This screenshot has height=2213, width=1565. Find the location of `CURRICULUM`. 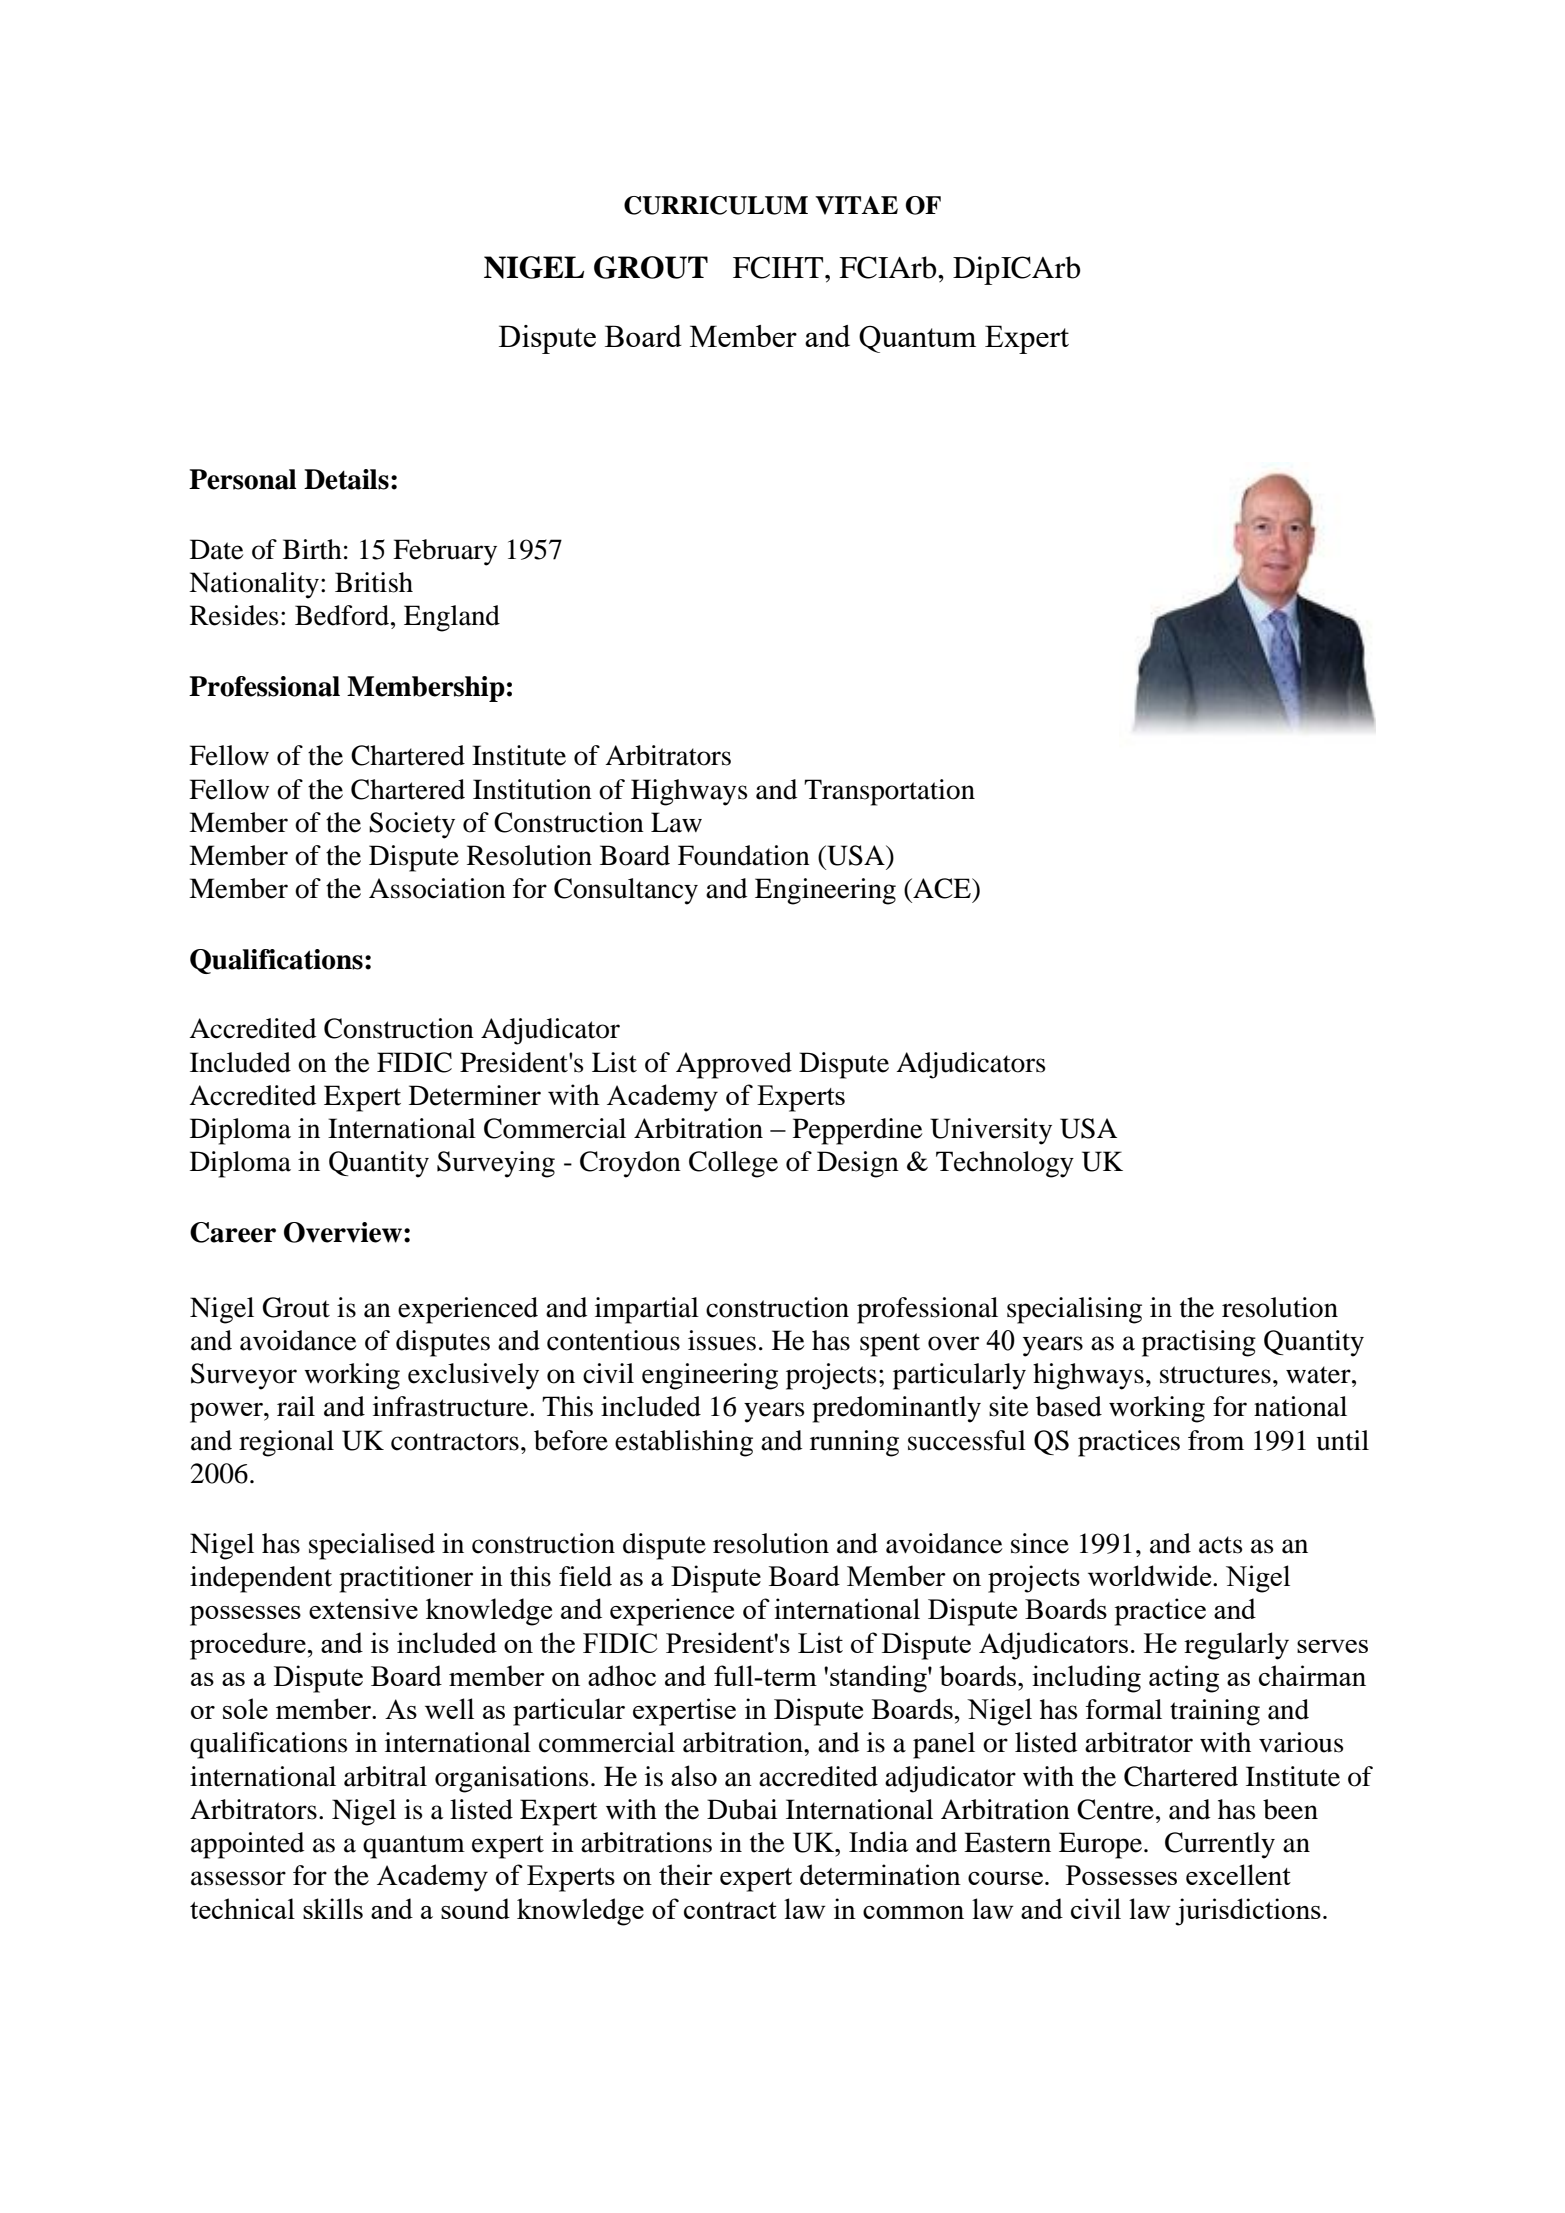

CURRICULUM is located at coordinates (716, 205).
